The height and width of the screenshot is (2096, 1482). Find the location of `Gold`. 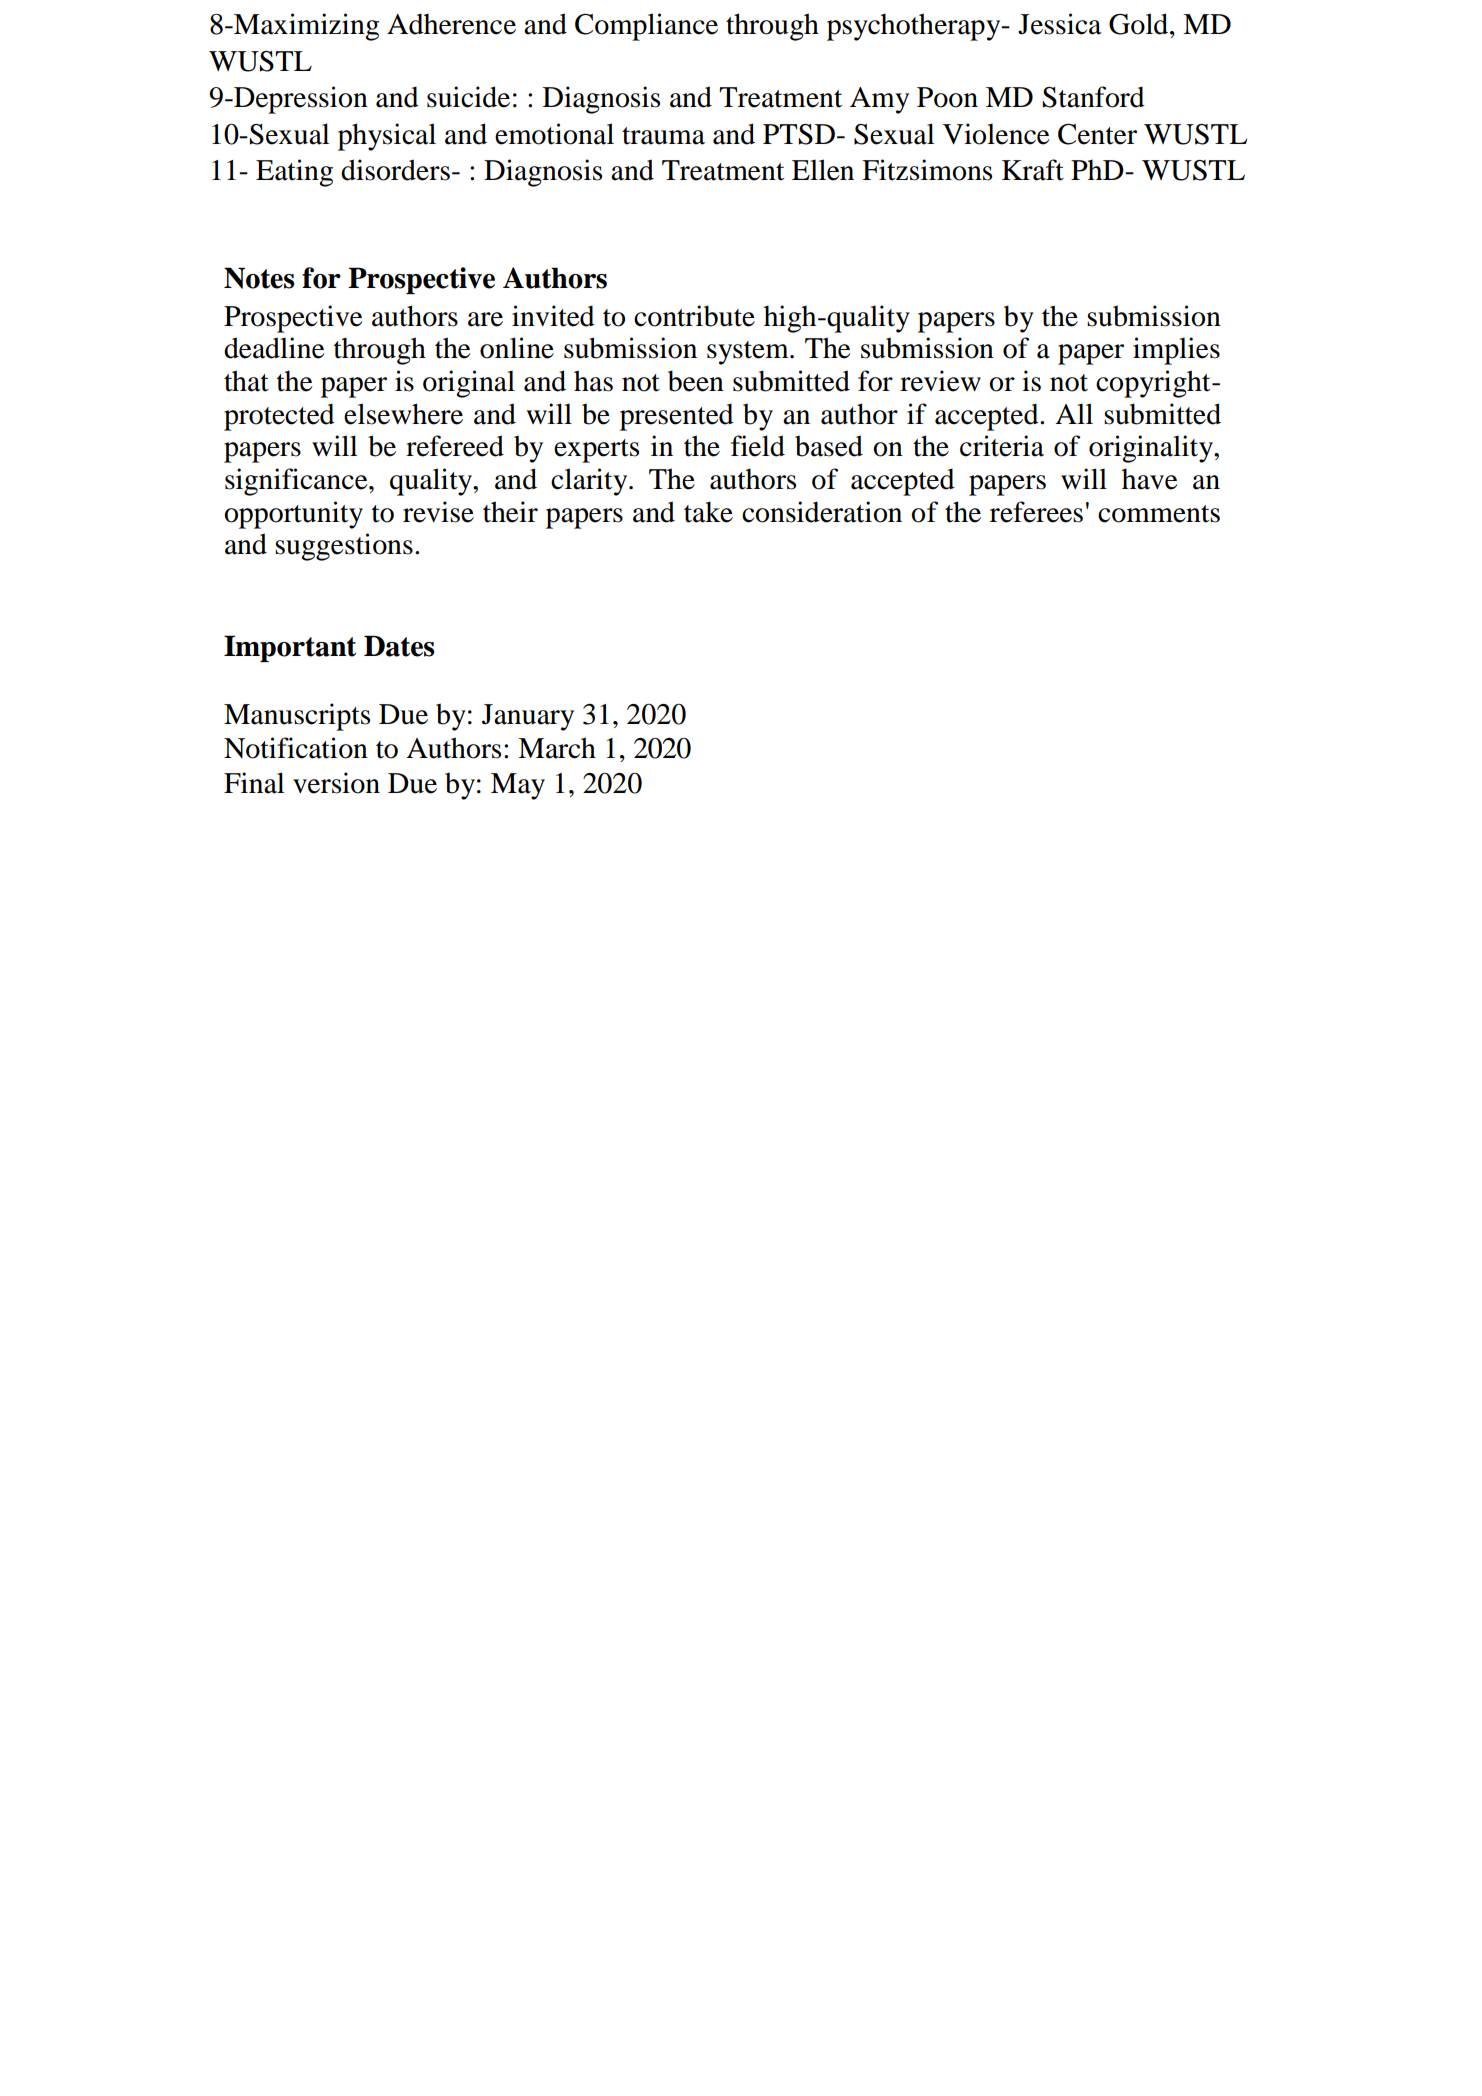

Gold is located at coordinates (1140, 24).
